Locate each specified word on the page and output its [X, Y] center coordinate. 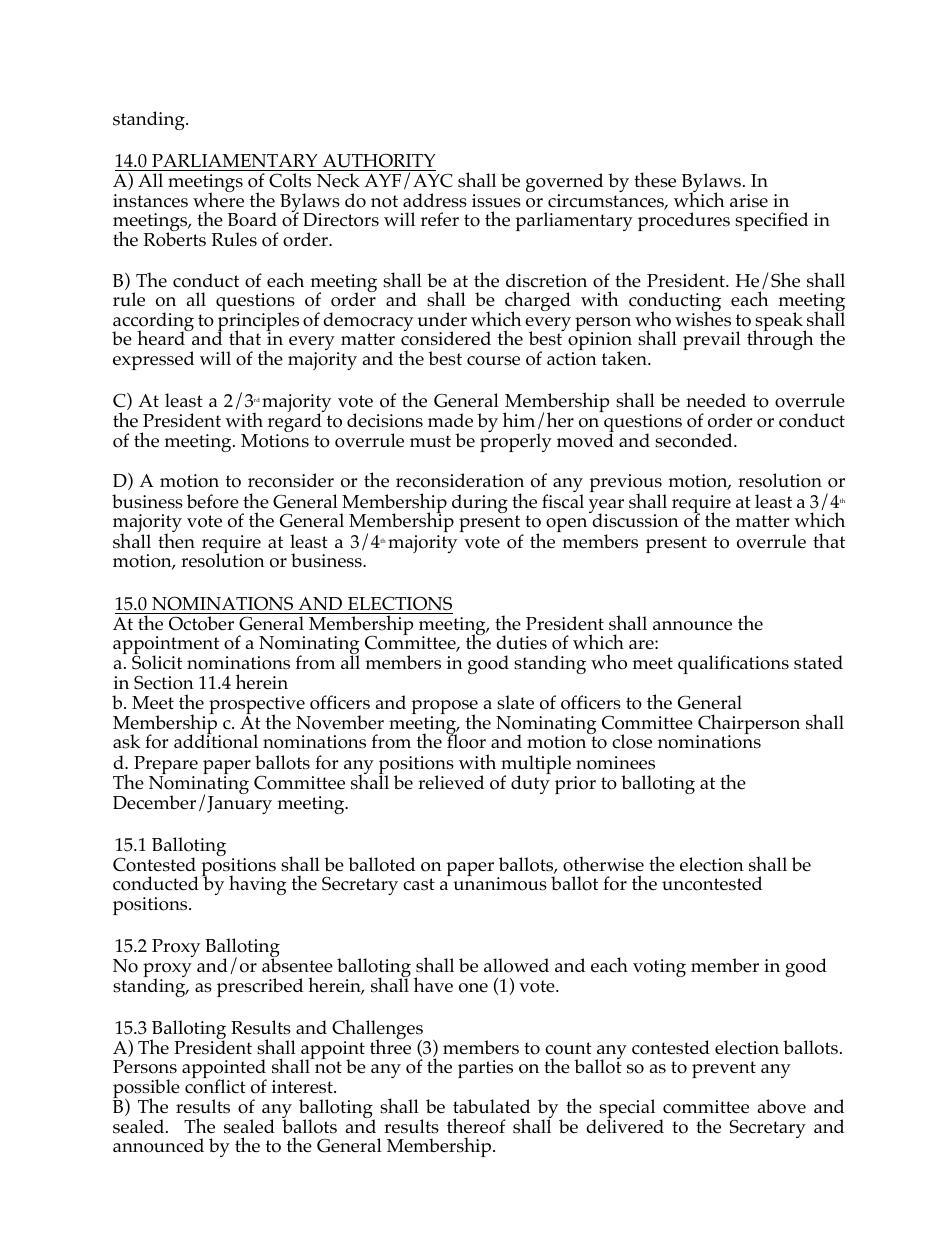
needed [716, 400]
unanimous [500, 883]
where [218, 199]
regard [296, 423]
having [257, 885]
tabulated [491, 1106]
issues [496, 201]
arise [749, 201]
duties [521, 642]
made [450, 420]
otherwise [603, 864]
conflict [215, 1086]
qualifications [733, 664]
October [201, 623]
